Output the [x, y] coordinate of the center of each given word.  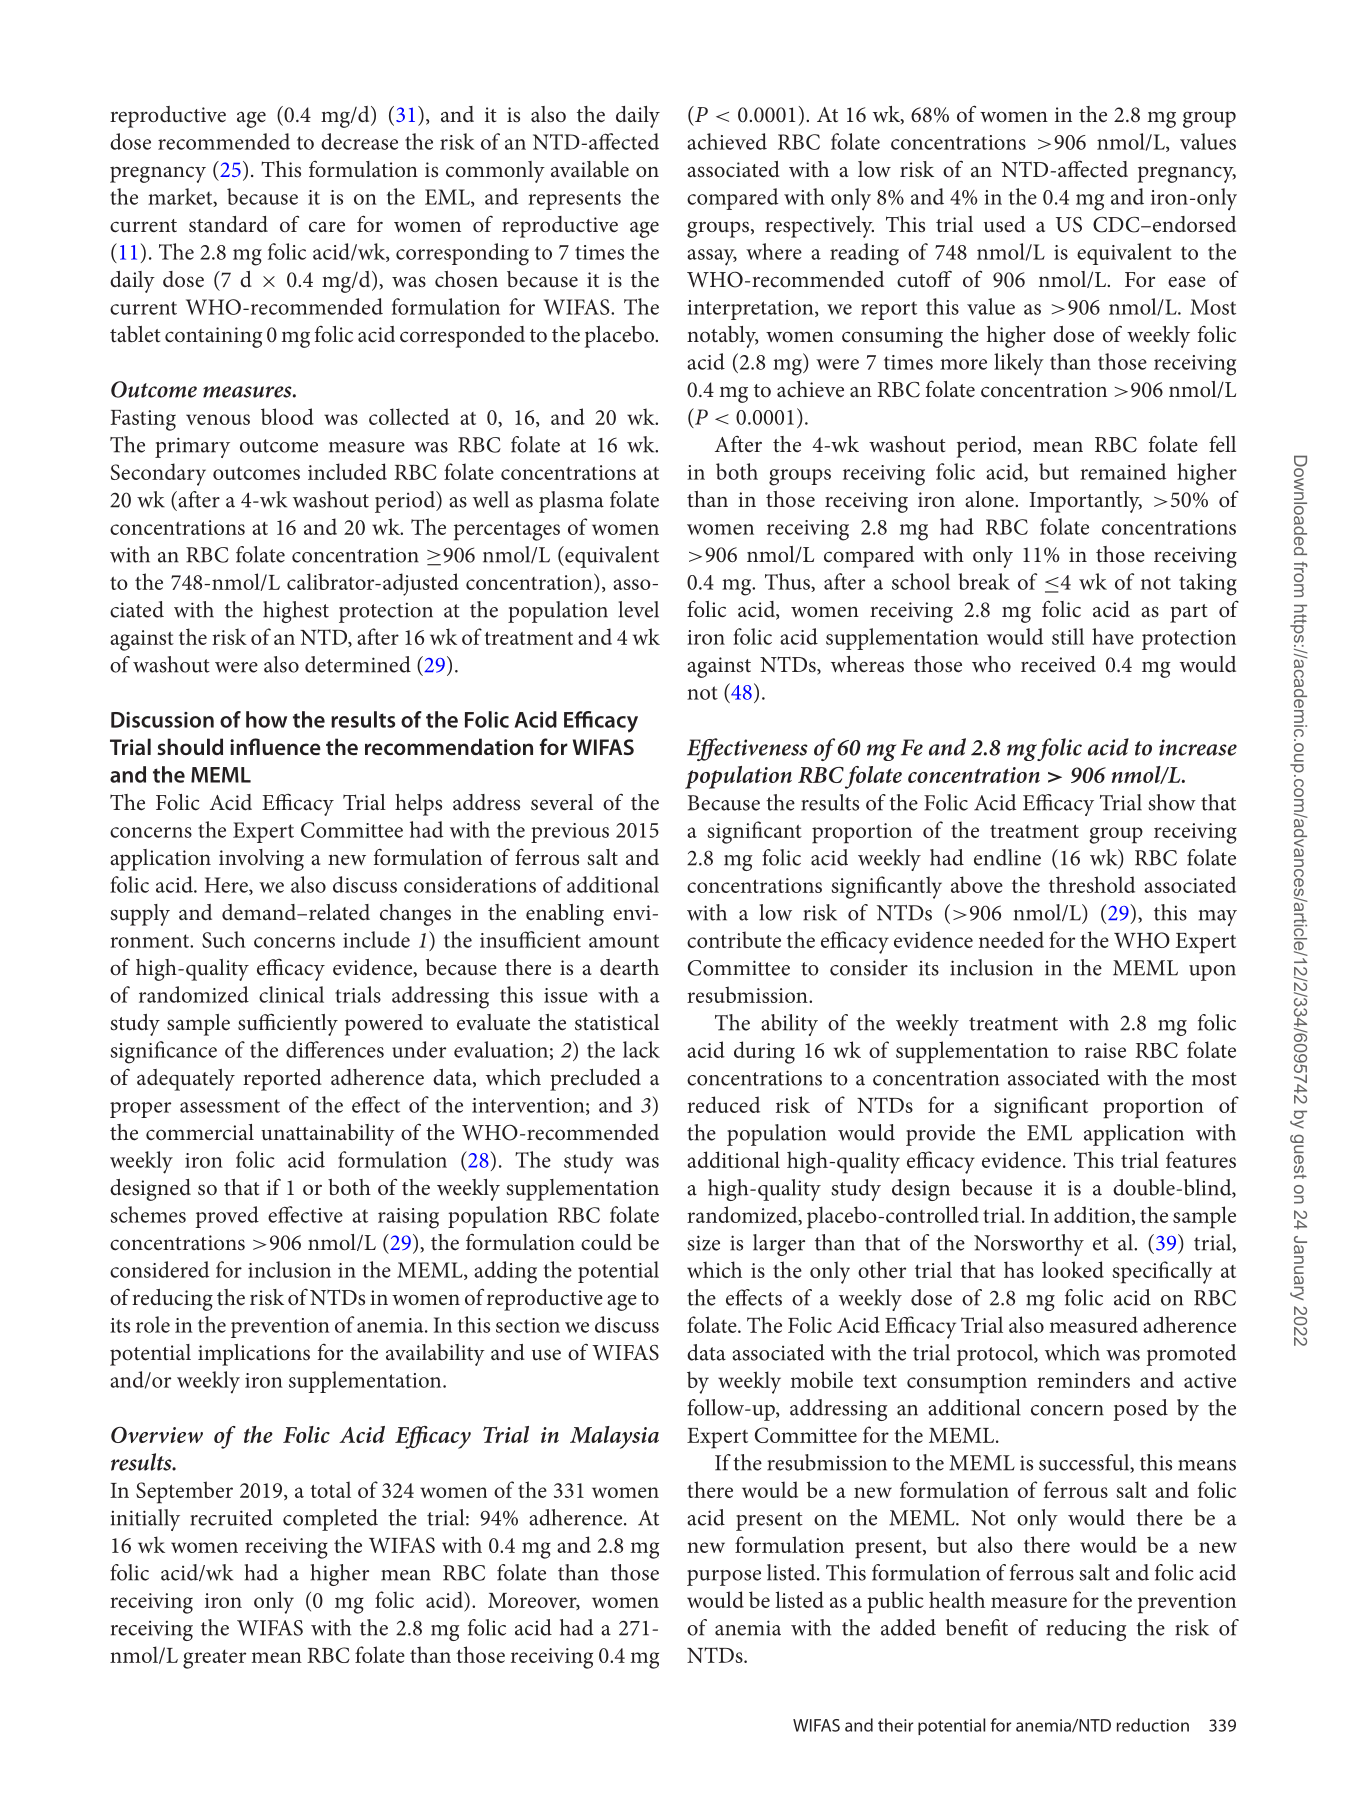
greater [214, 1659]
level [638, 609]
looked [1073, 1269]
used [1005, 224]
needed [1011, 939]
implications [254, 1355]
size [703, 1243]
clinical [291, 994]
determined [358, 664]
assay [712, 257]
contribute [734, 939]
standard [228, 224]
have [1113, 636]
